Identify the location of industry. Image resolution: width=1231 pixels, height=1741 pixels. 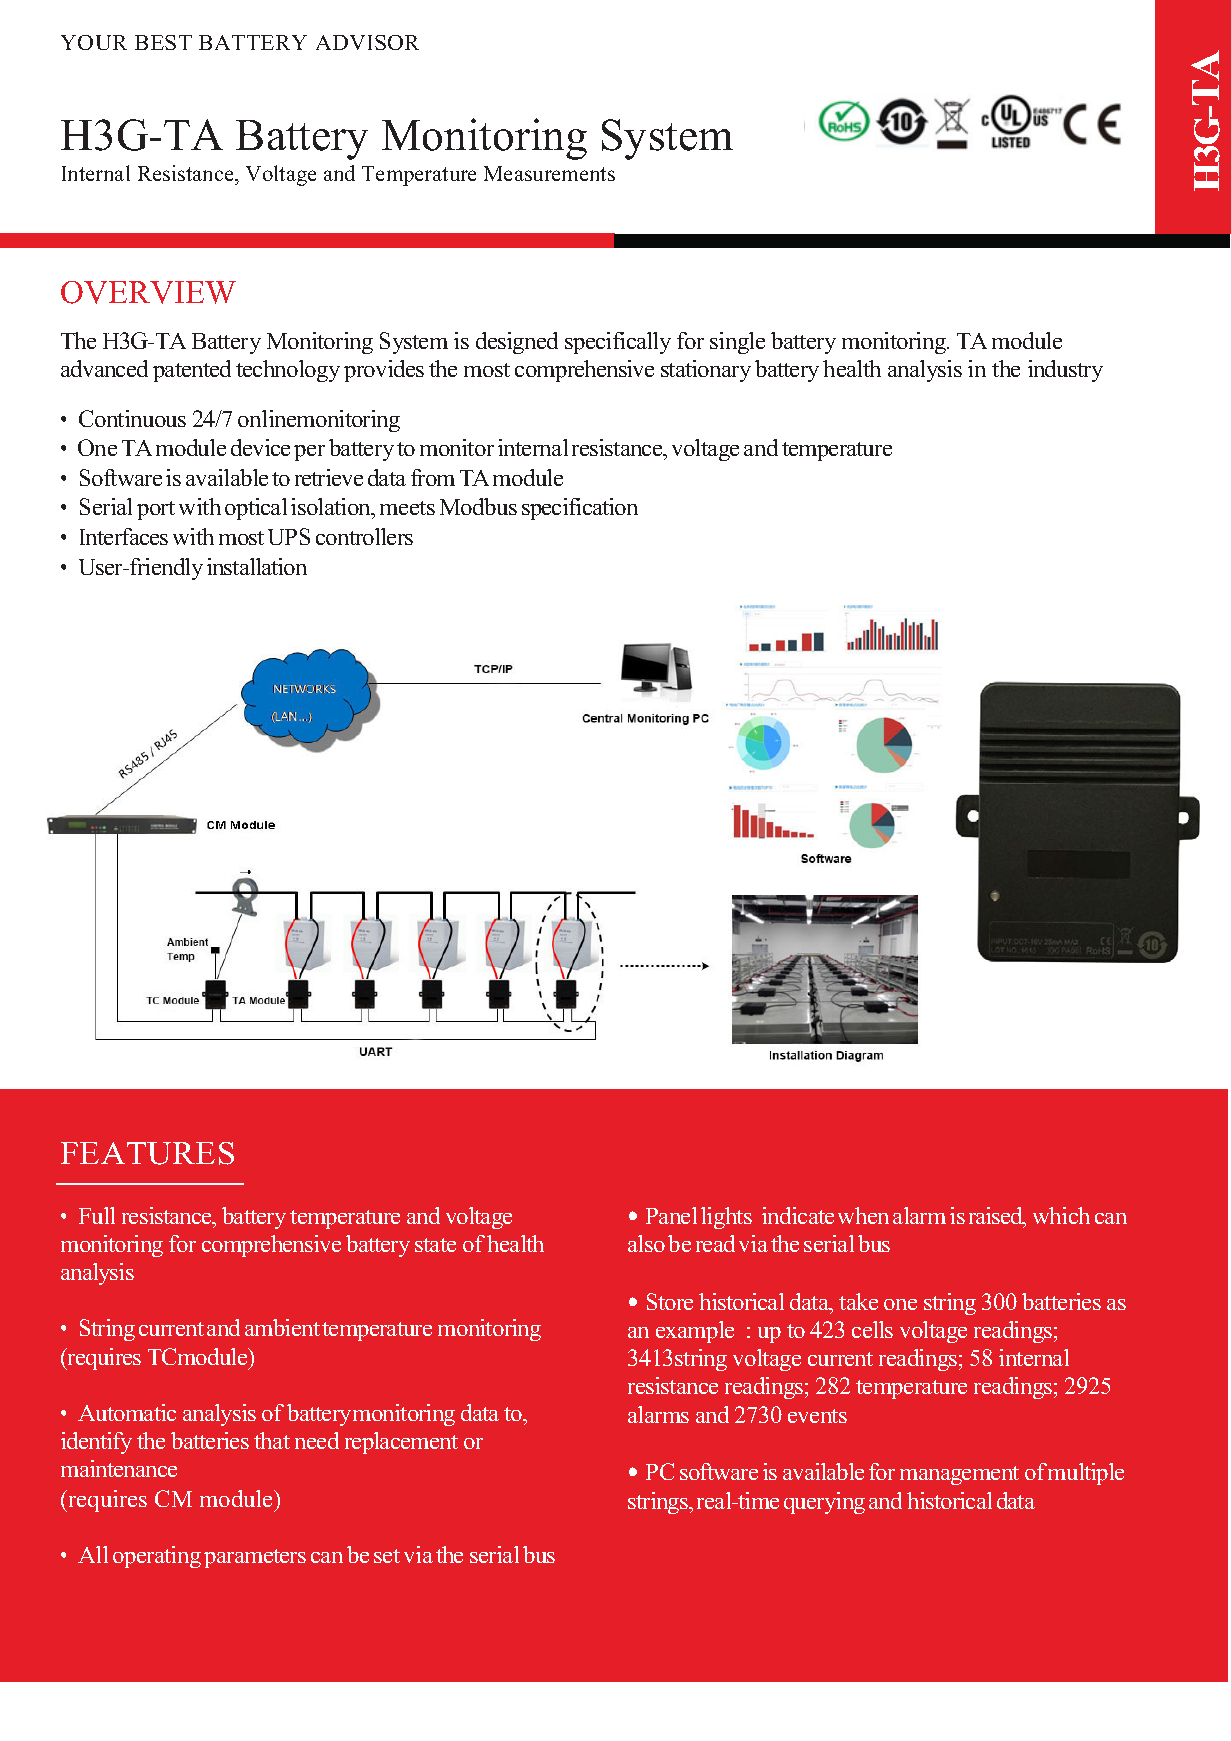
(1065, 371).
